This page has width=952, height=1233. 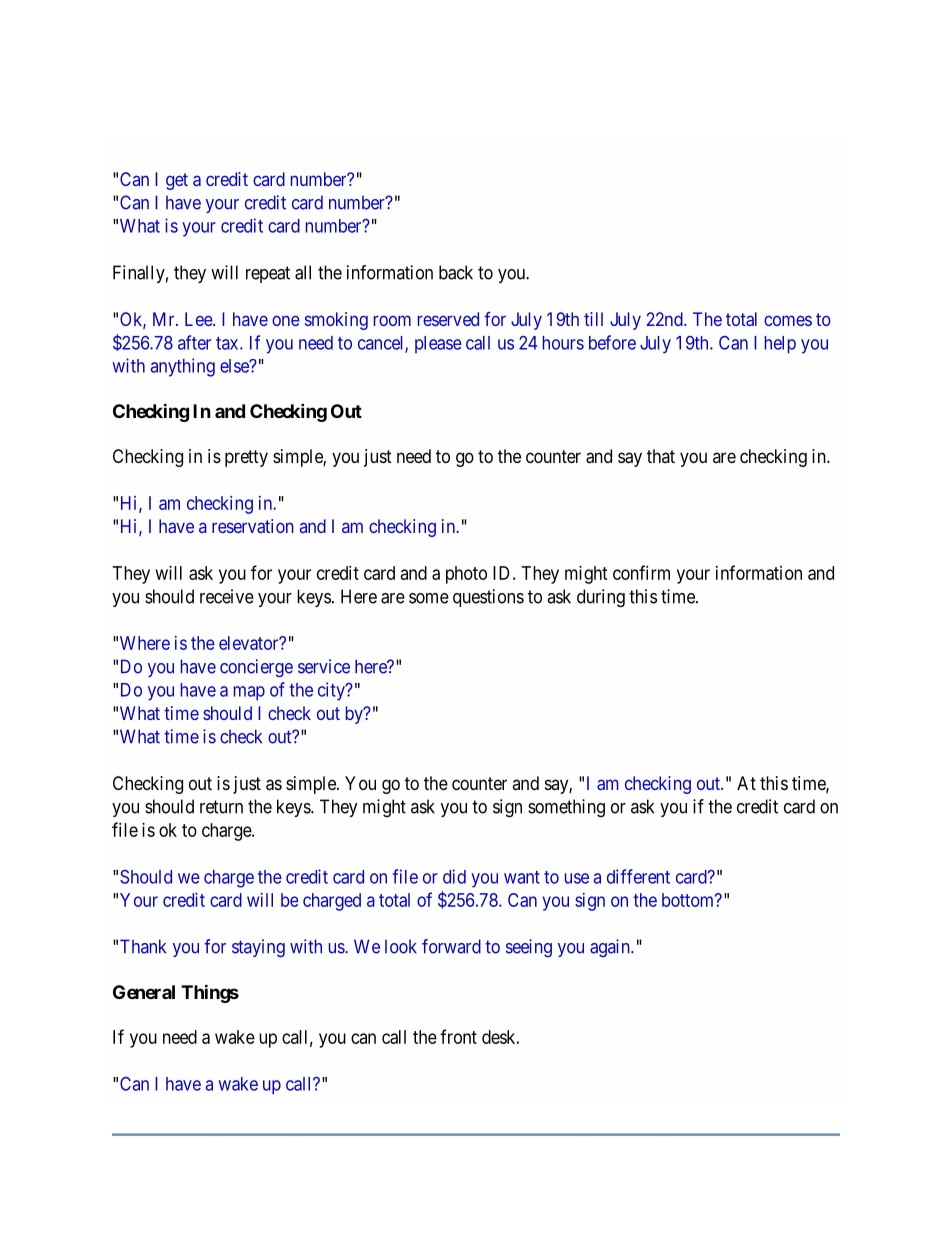 What do you see at coordinates (638, 876) in the page?
I see `different` at bounding box center [638, 876].
